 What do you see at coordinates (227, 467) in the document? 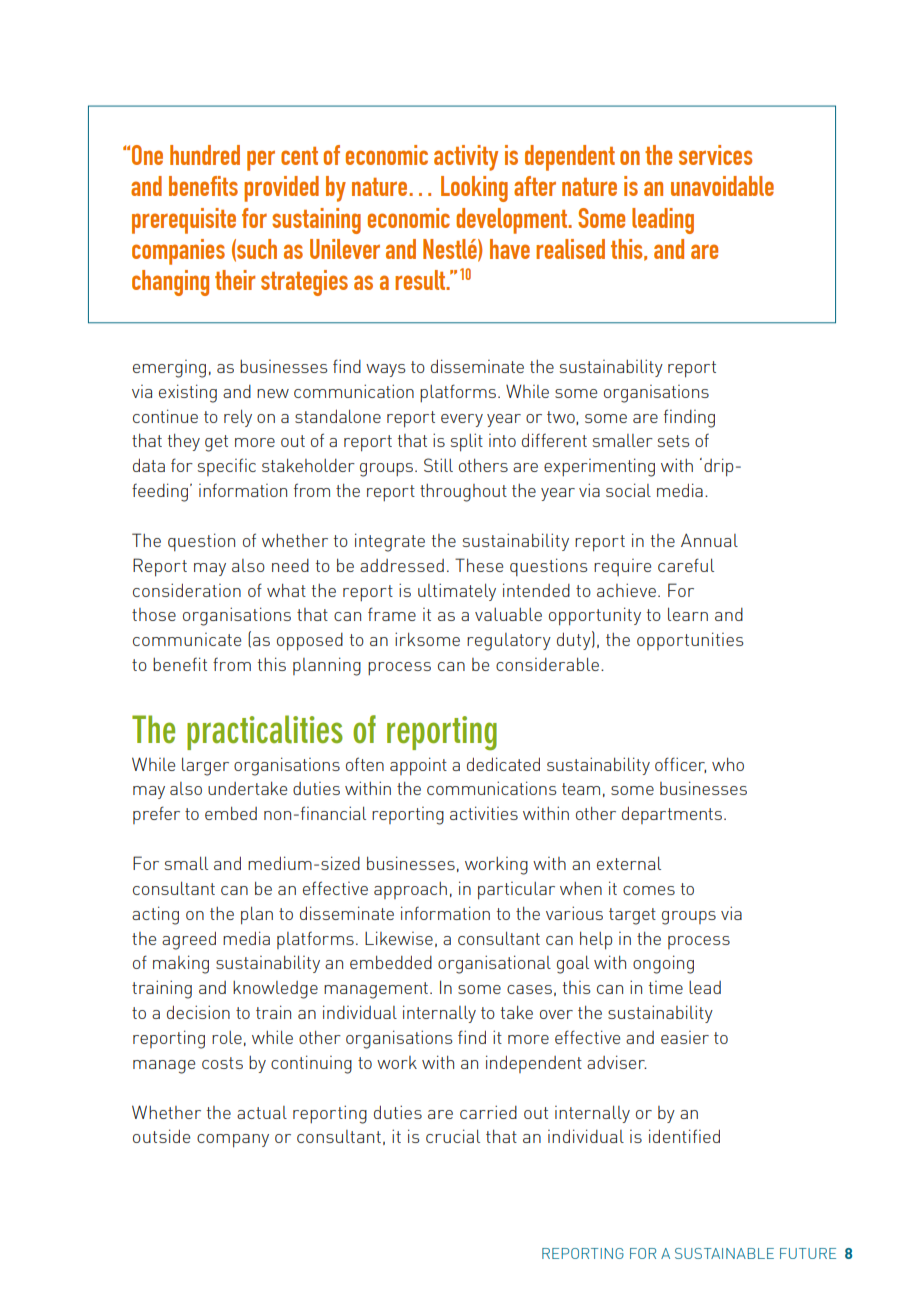
I see `specific` at bounding box center [227, 467].
